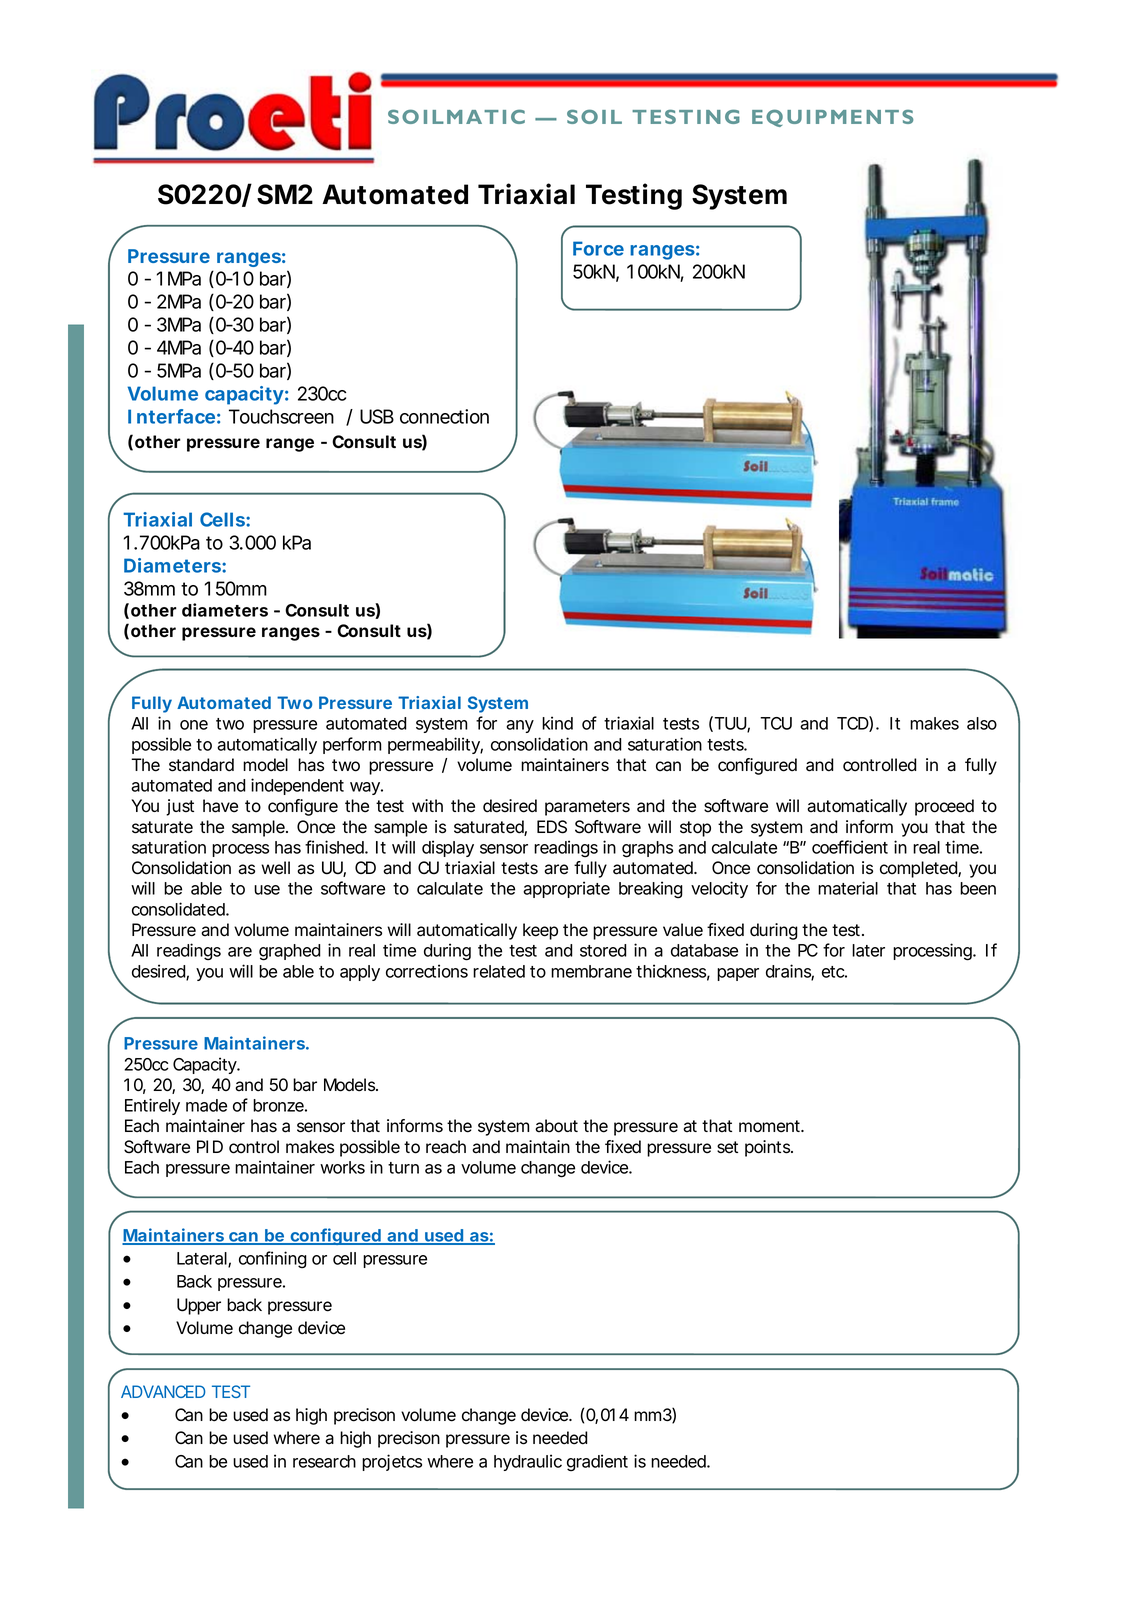 The image size is (1130, 1599). I want to click on also, so click(982, 723).
